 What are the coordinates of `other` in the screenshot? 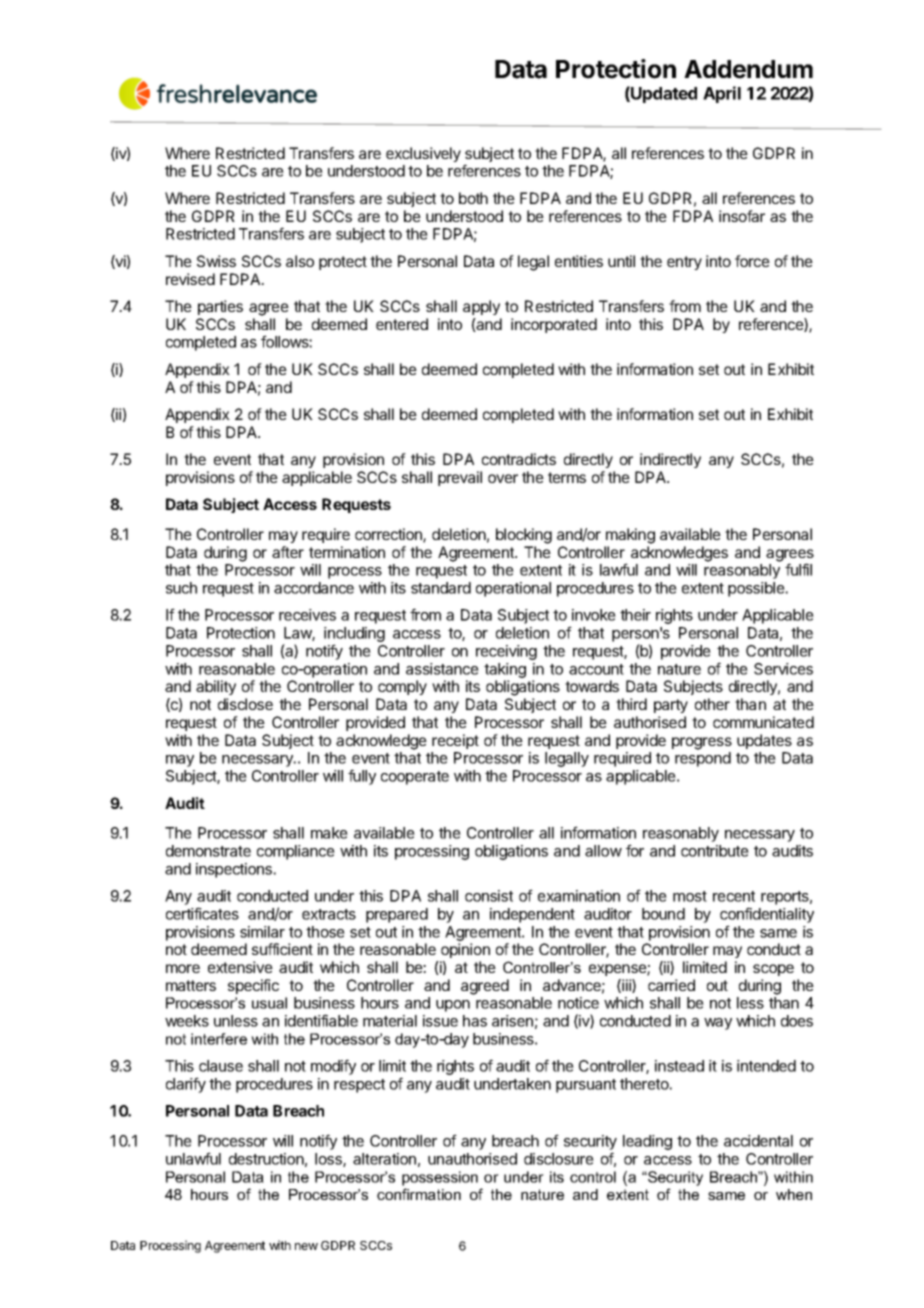 It's located at (712, 704).
